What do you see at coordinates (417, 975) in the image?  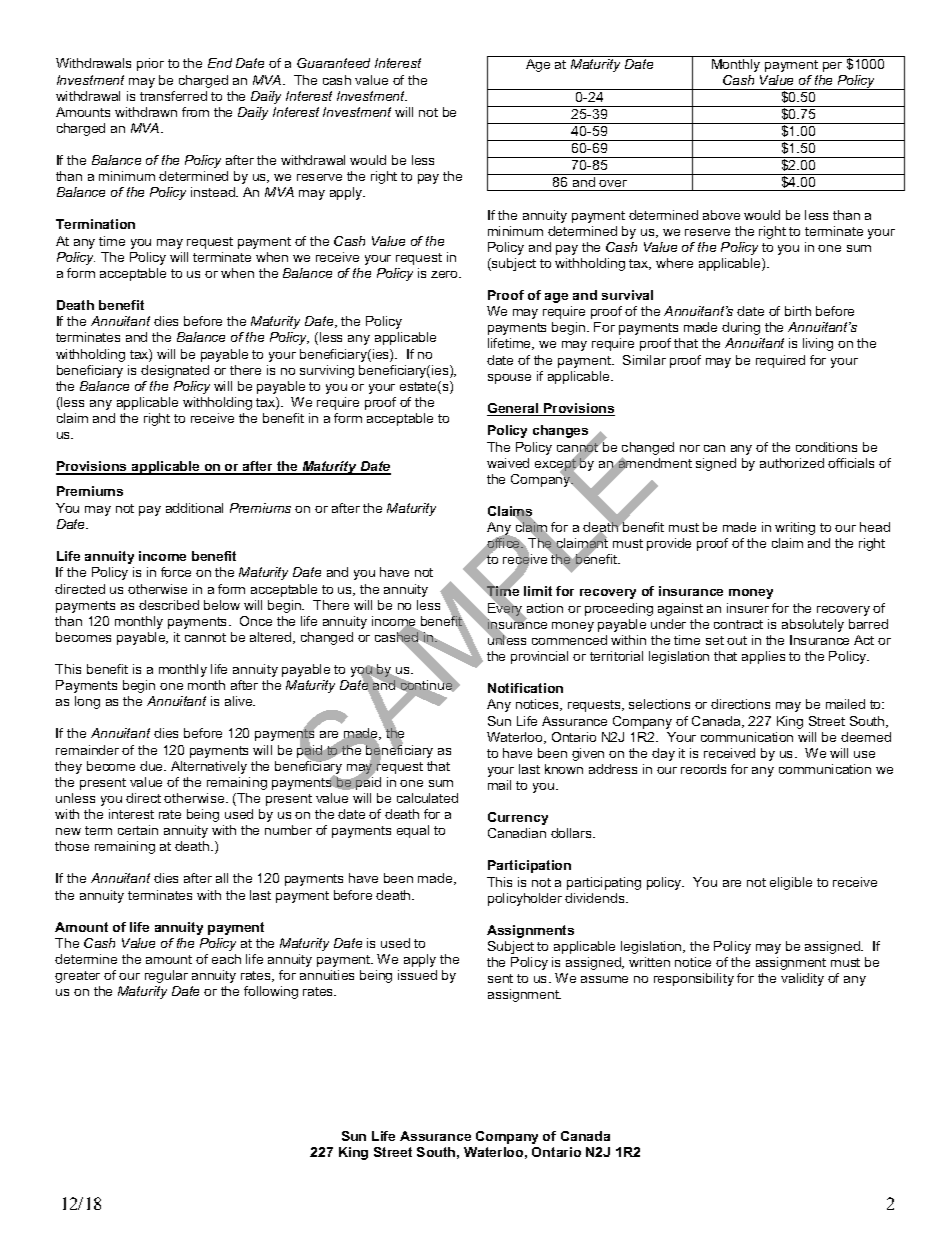 I see `issued` at bounding box center [417, 975].
